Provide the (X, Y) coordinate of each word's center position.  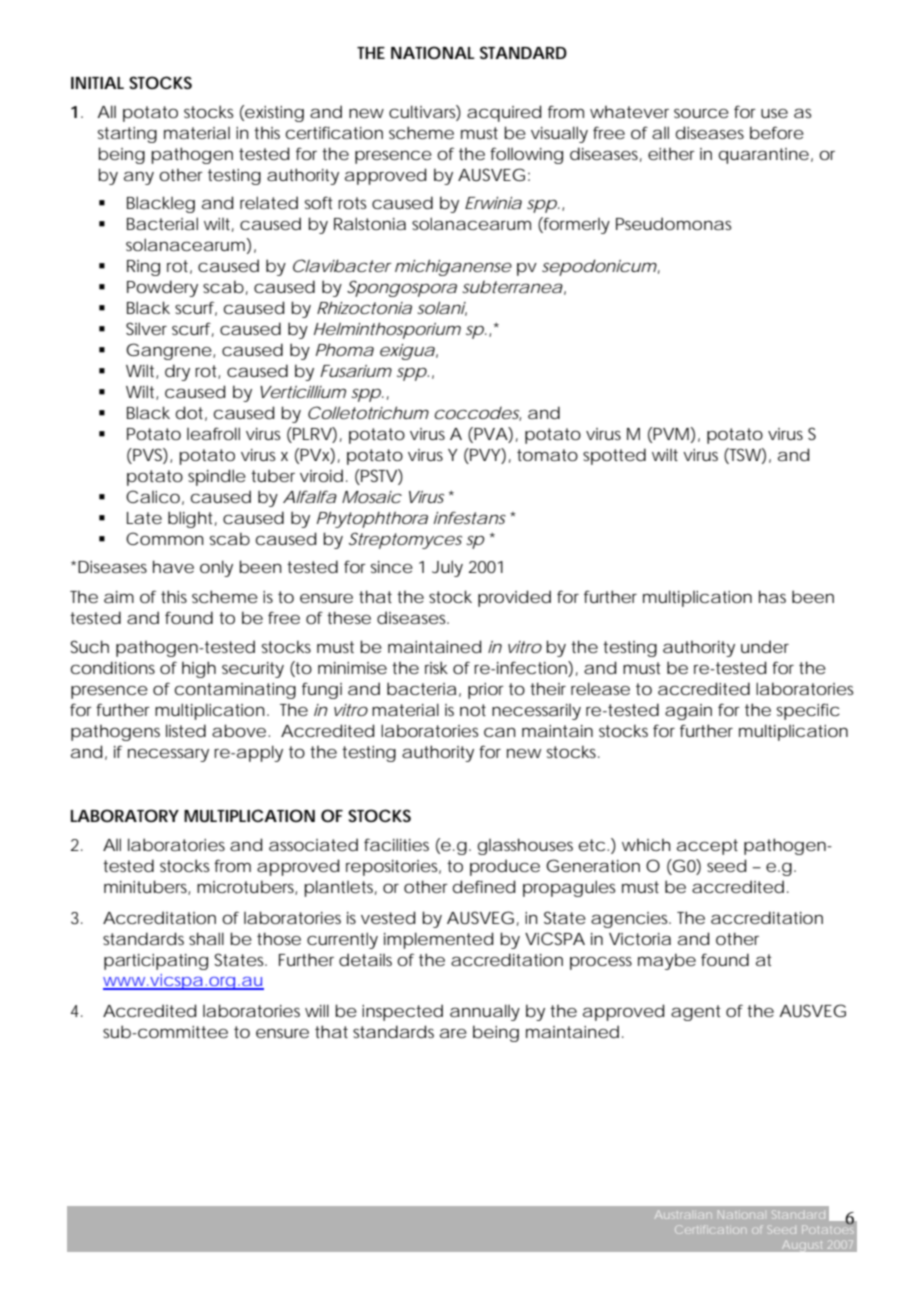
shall (206, 938)
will (317, 1010)
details (365, 959)
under (765, 646)
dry (177, 372)
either (671, 154)
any (139, 178)
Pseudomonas (673, 223)
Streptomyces (405, 540)
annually (485, 1012)
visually (559, 134)
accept (707, 847)
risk (436, 667)
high (199, 669)
